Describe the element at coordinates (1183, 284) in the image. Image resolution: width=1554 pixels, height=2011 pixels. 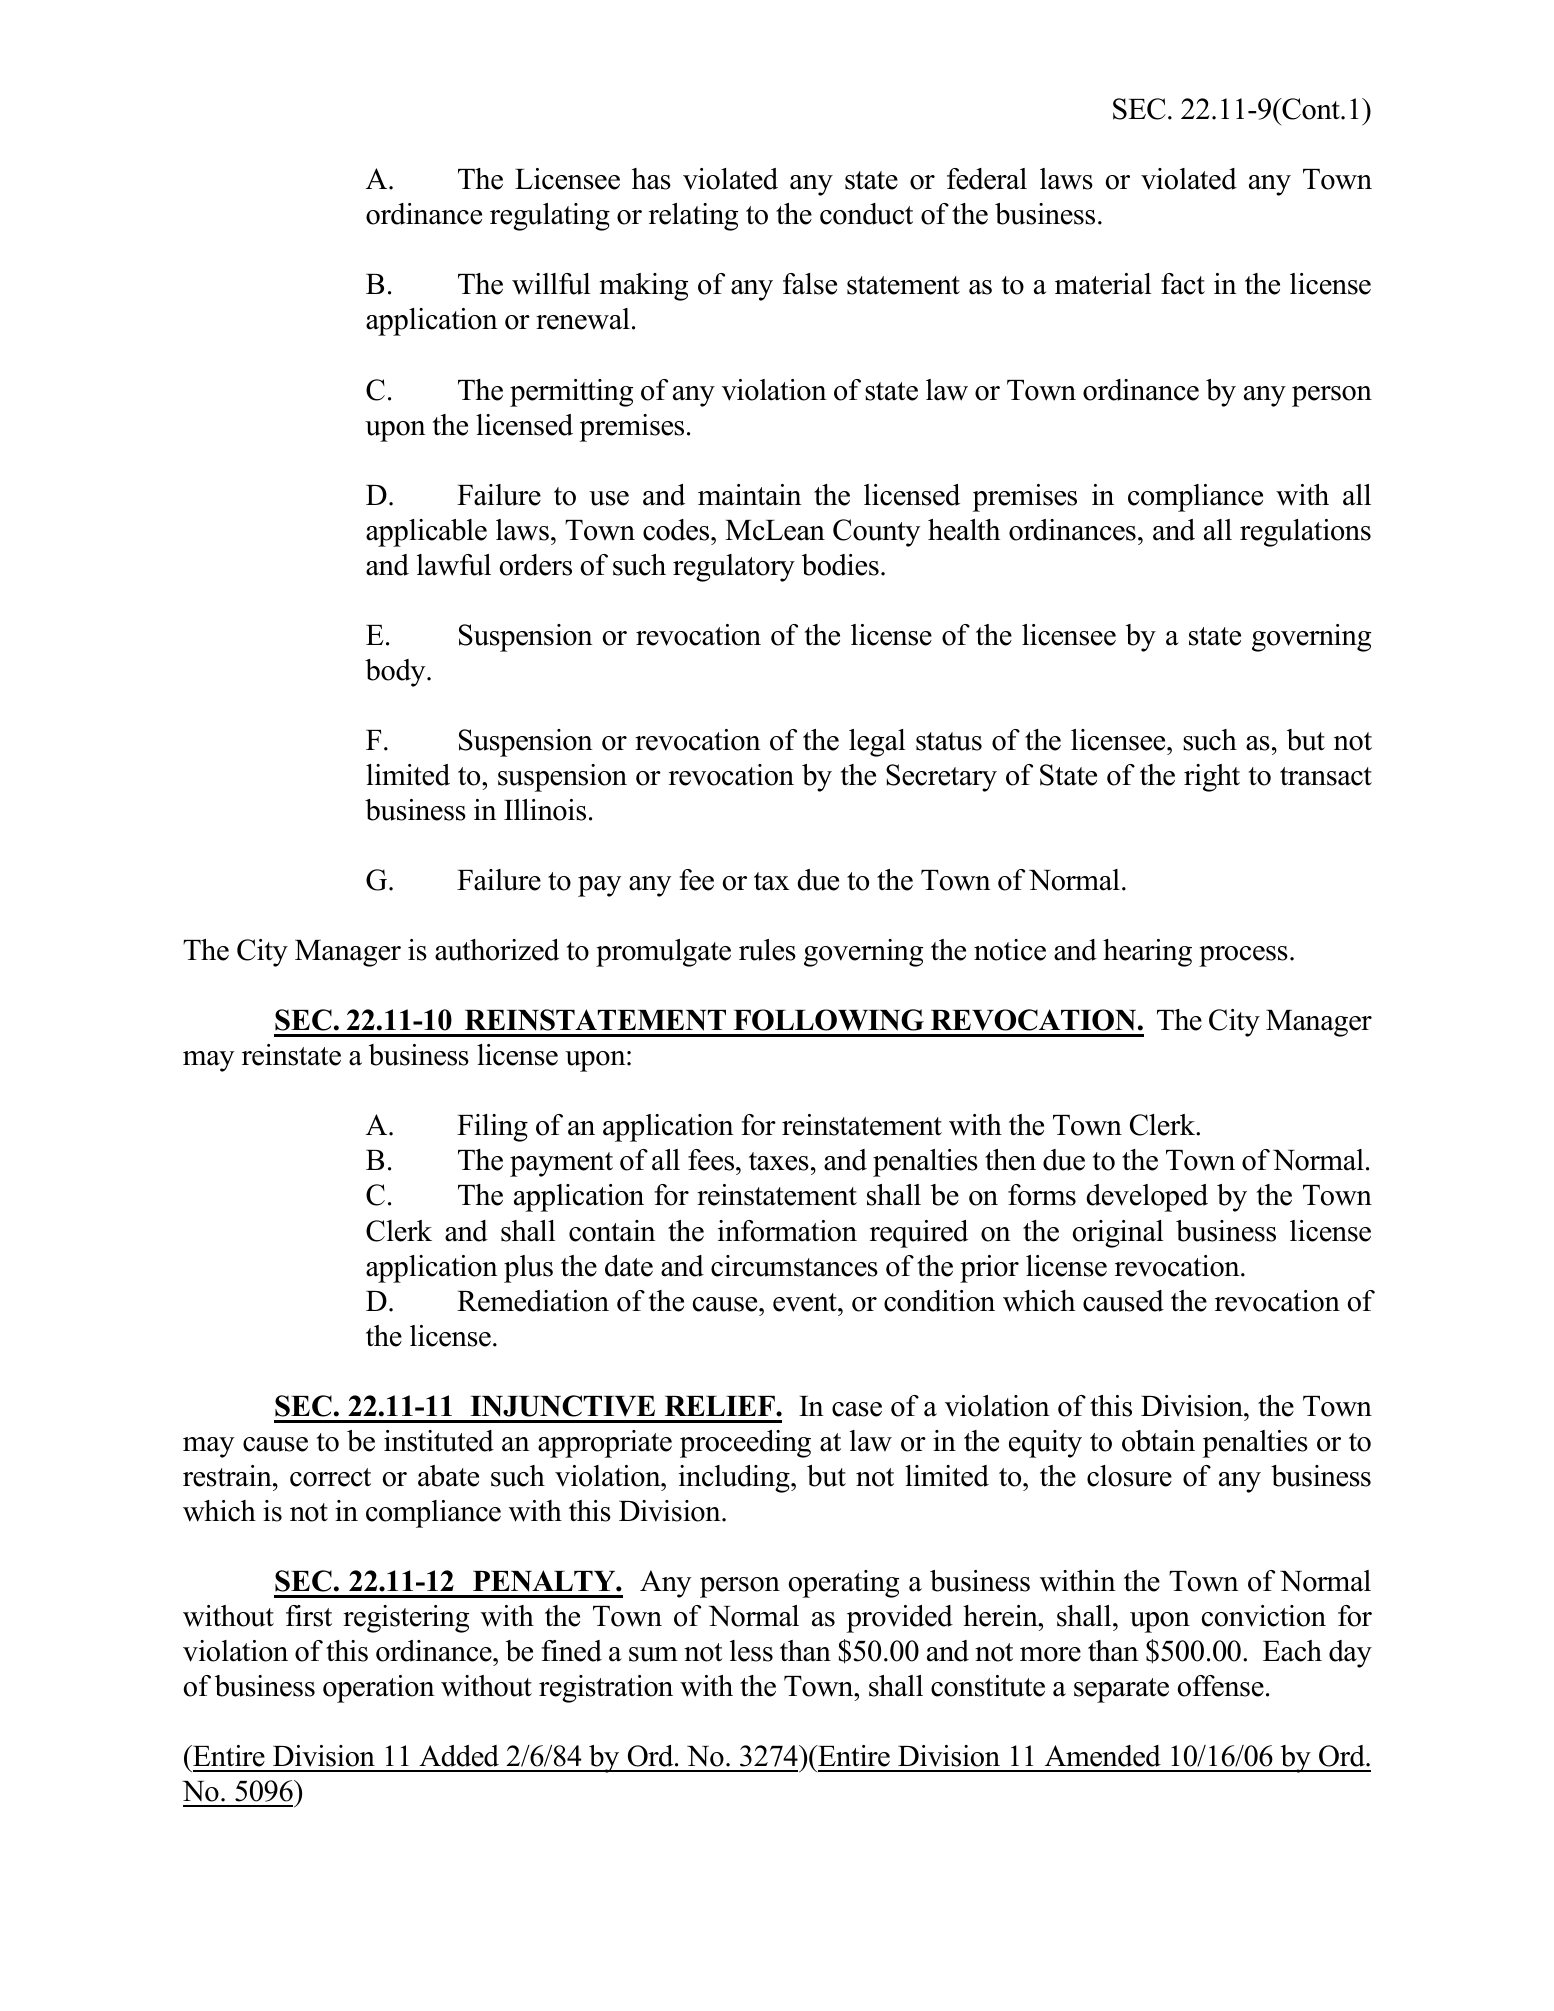
I see `fact` at that location.
